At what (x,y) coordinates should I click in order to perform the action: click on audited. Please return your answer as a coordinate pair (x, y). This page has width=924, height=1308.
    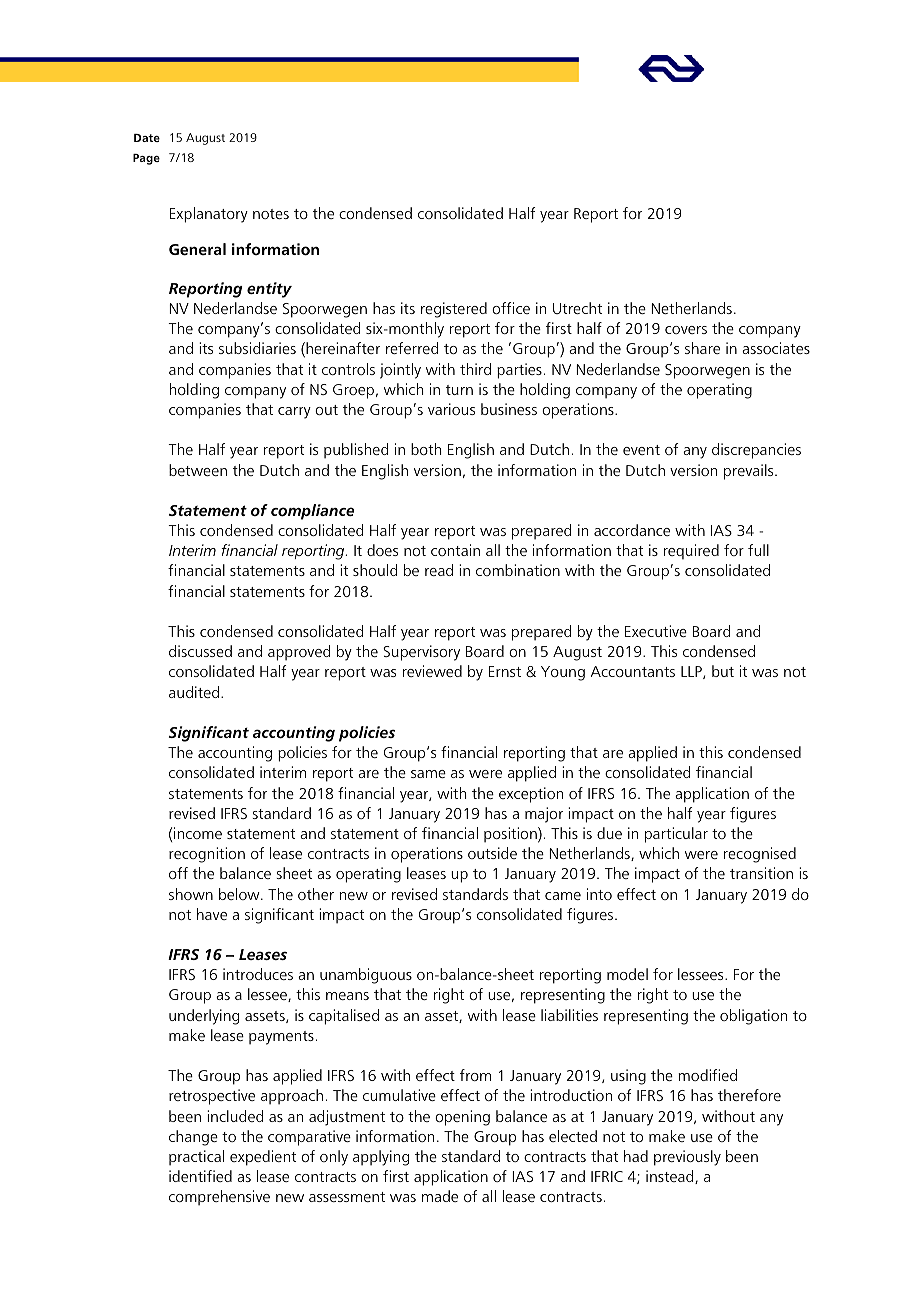
    Looking at the image, I should click on (194, 692).
